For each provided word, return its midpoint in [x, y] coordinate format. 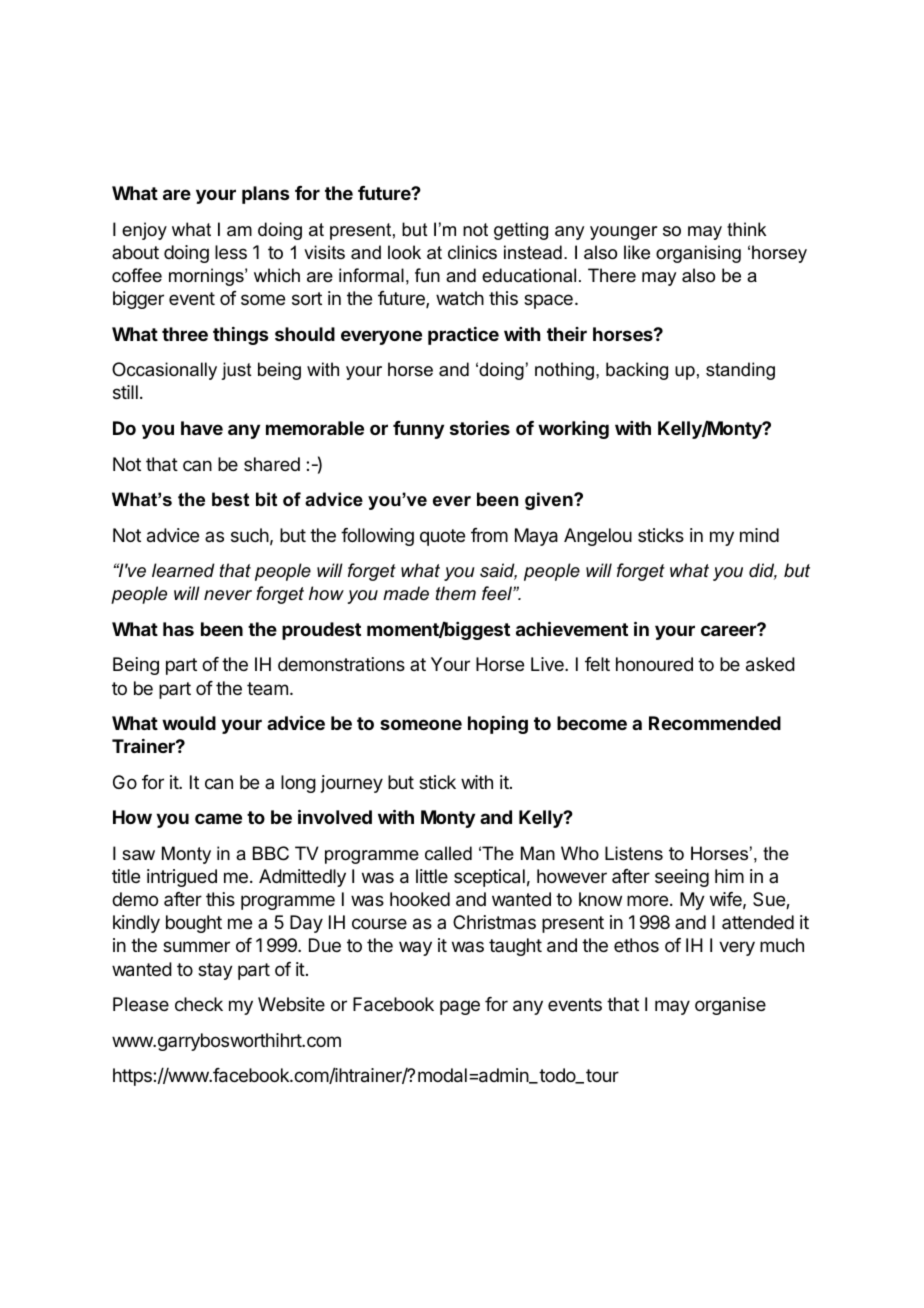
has [178, 629]
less [231, 252]
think [746, 229]
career [729, 630]
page [460, 1007]
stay [215, 971]
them [456, 593]
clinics [472, 252]
